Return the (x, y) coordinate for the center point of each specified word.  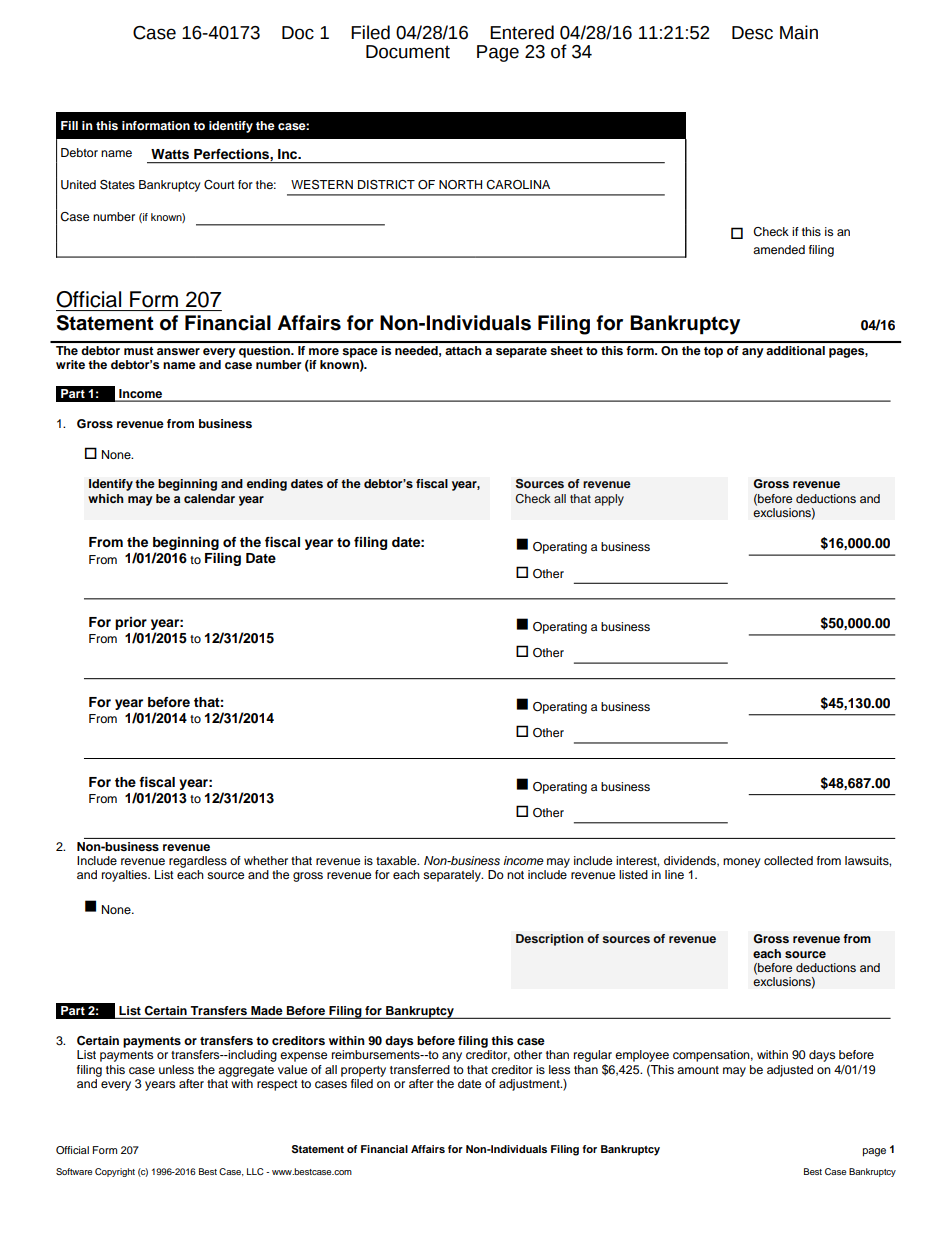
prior (131, 623)
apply (609, 500)
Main (799, 32)
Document (408, 52)
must (138, 351)
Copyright (115, 1172)
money (742, 863)
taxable (397, 860)
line (674, 874)
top (713, 352)
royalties (125, 876)
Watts (170, 154)
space (360, 353)
